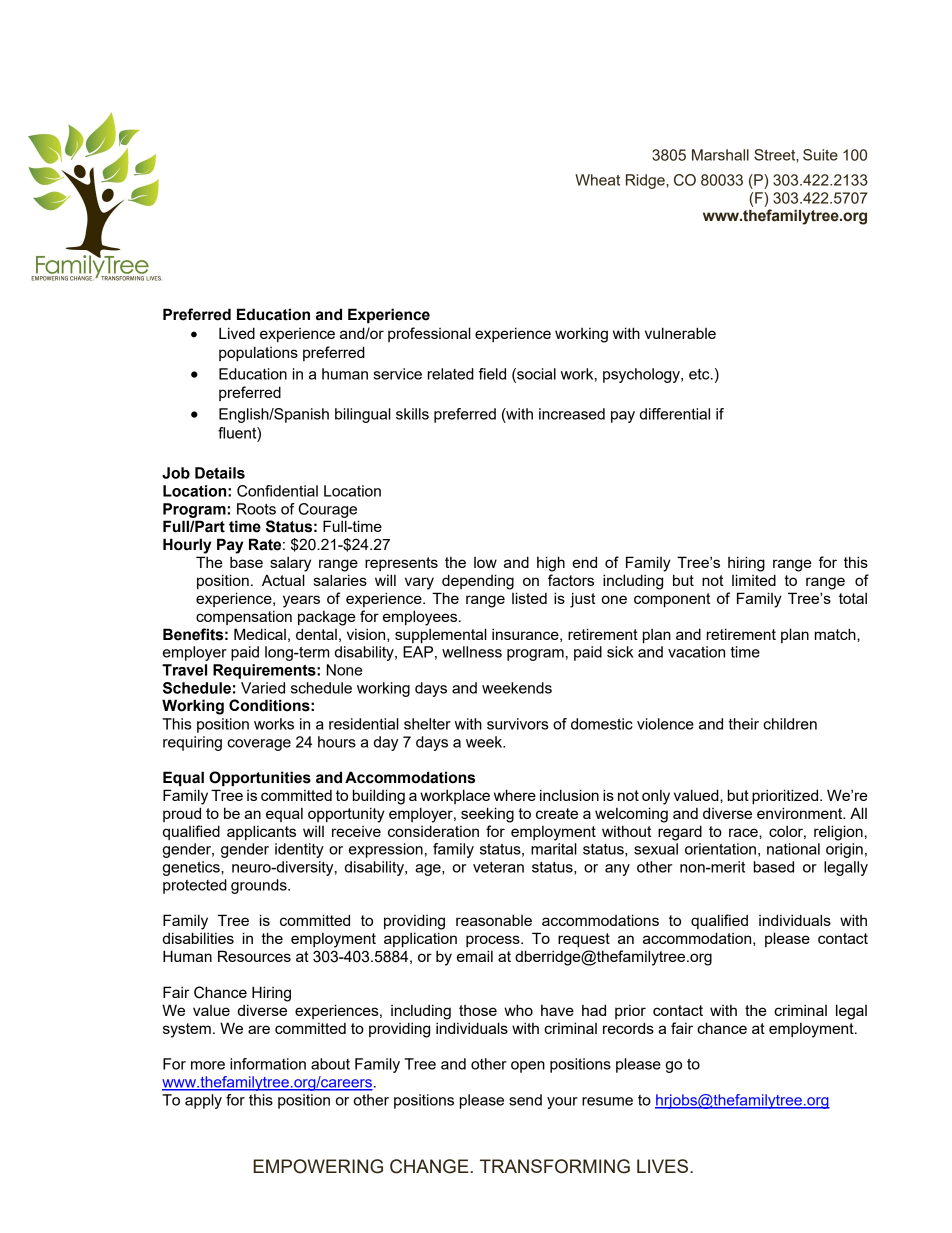 This document has height=1233, width=952. Describe the element at coordinates (664, 1166) in the document. I see `LIVES` at that location.
